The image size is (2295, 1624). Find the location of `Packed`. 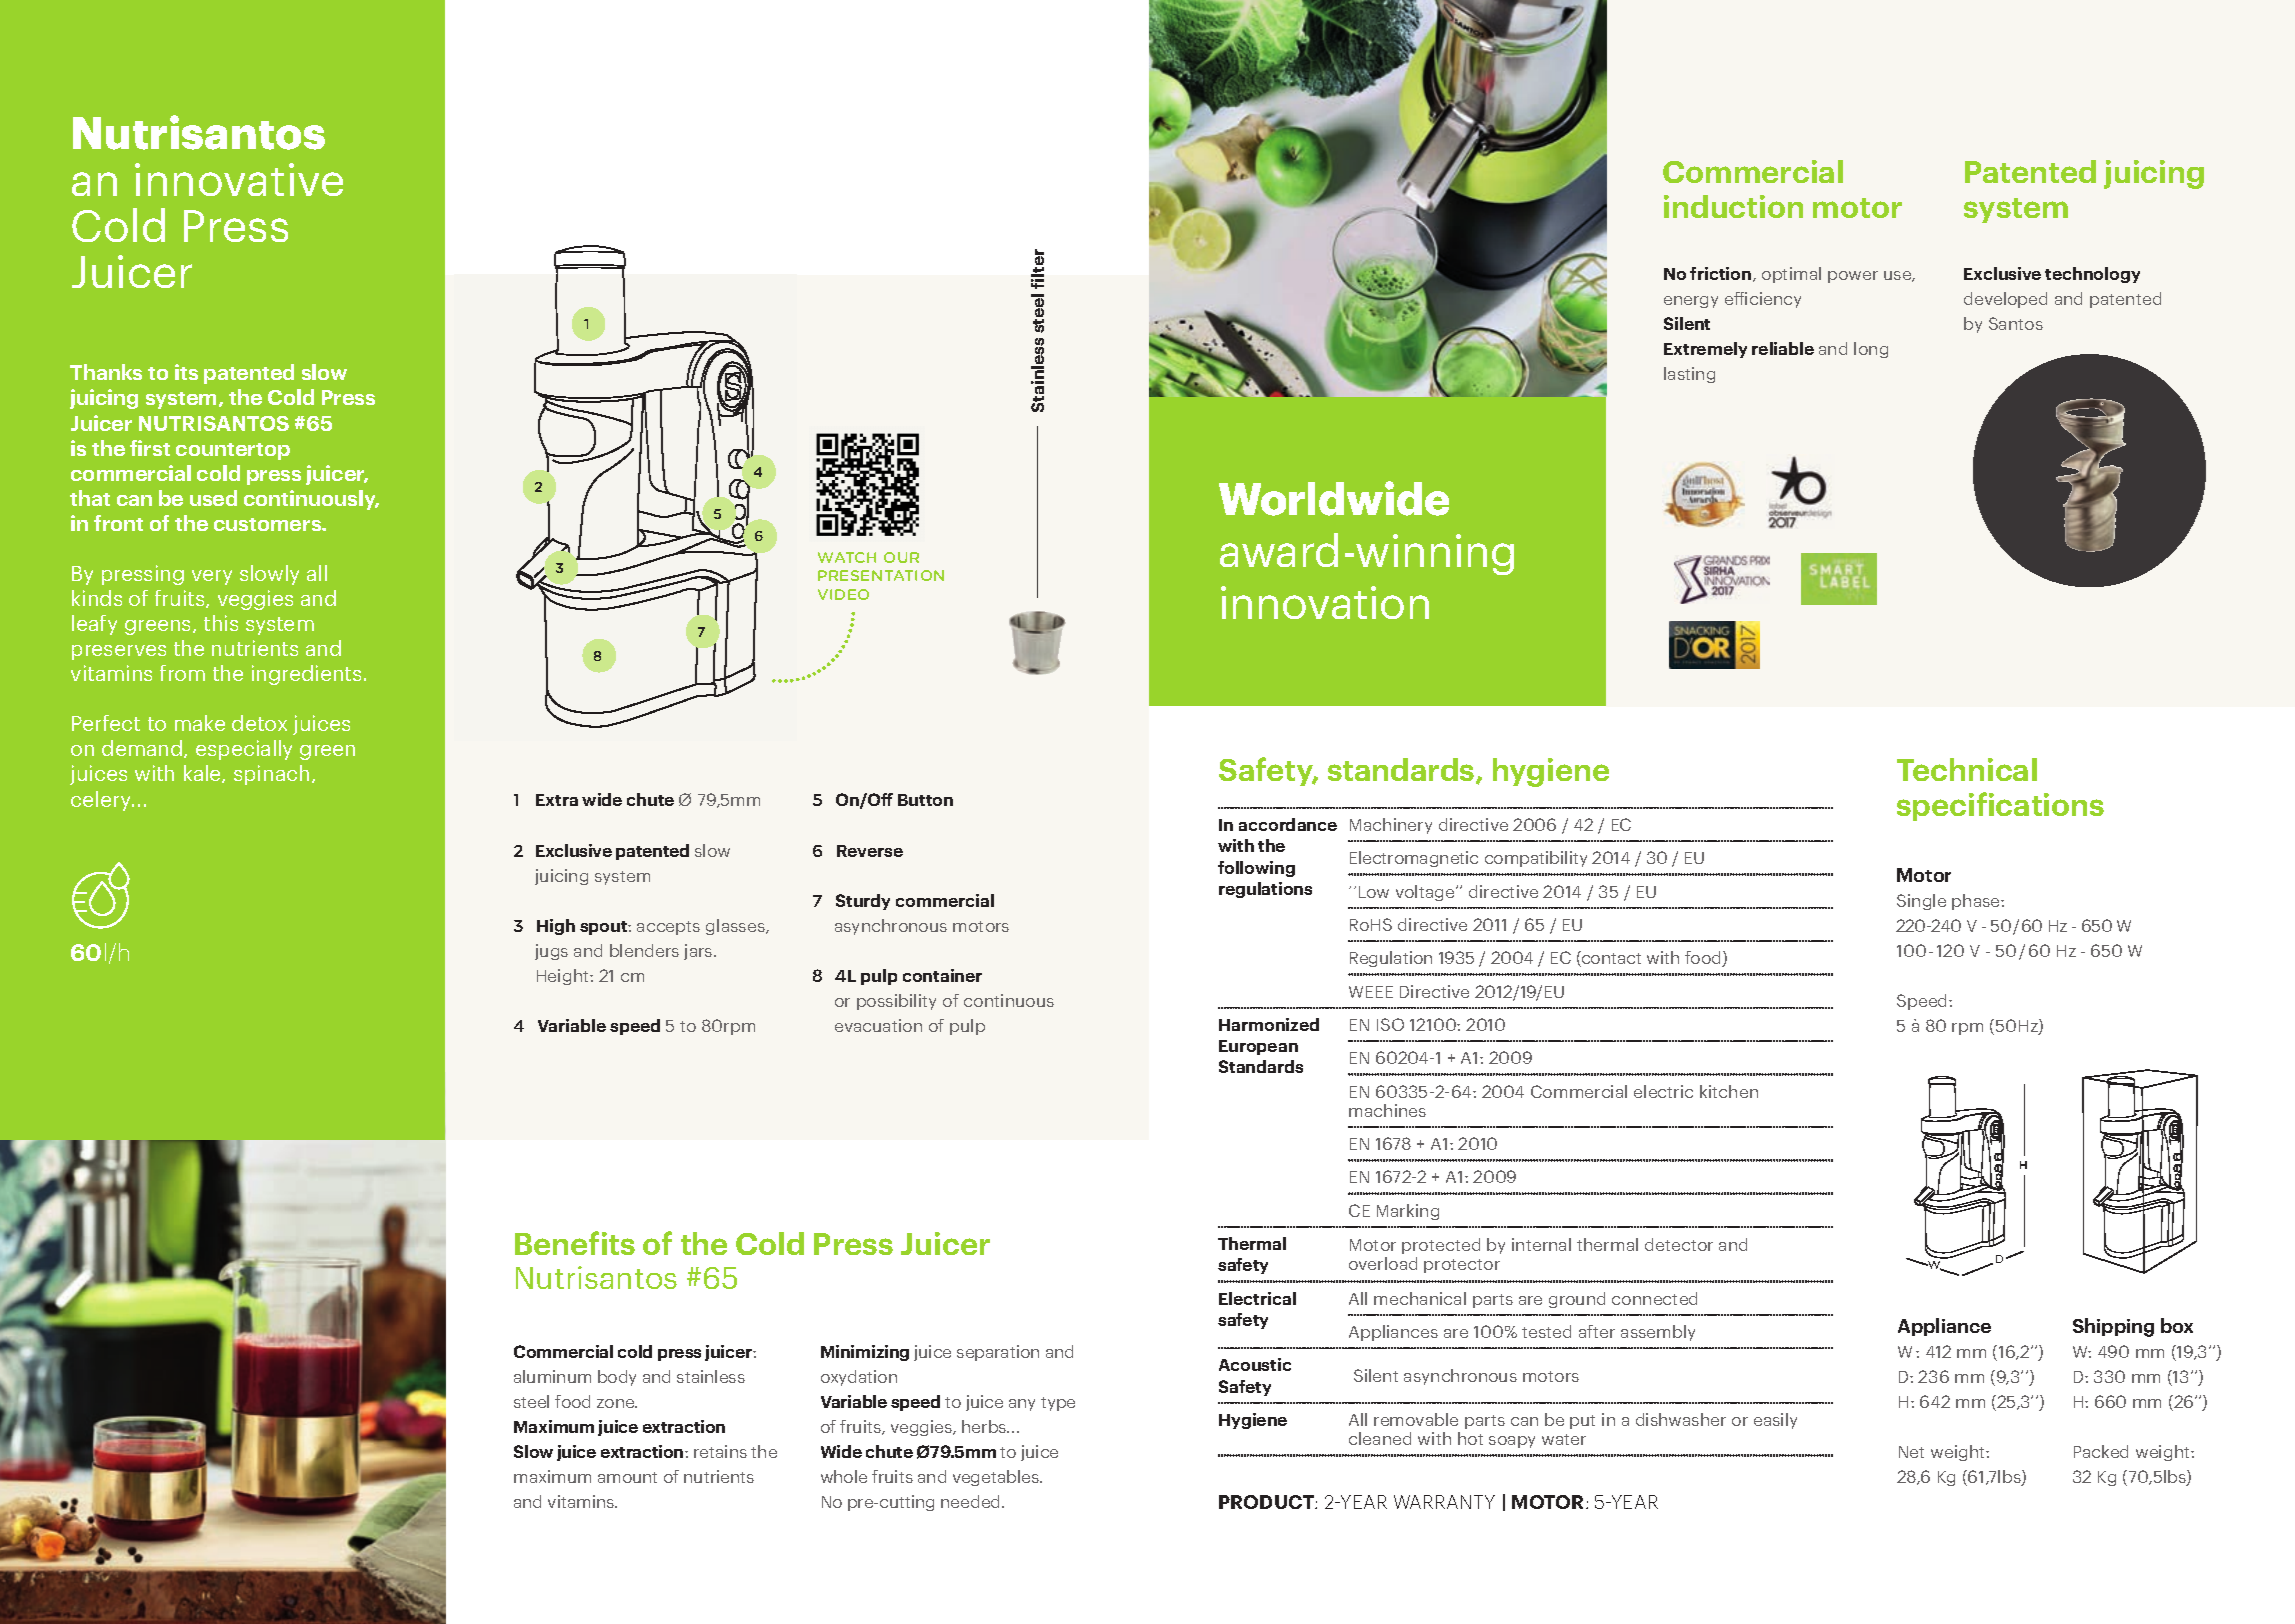

Packed is located at coordinates (2101, 1451).
